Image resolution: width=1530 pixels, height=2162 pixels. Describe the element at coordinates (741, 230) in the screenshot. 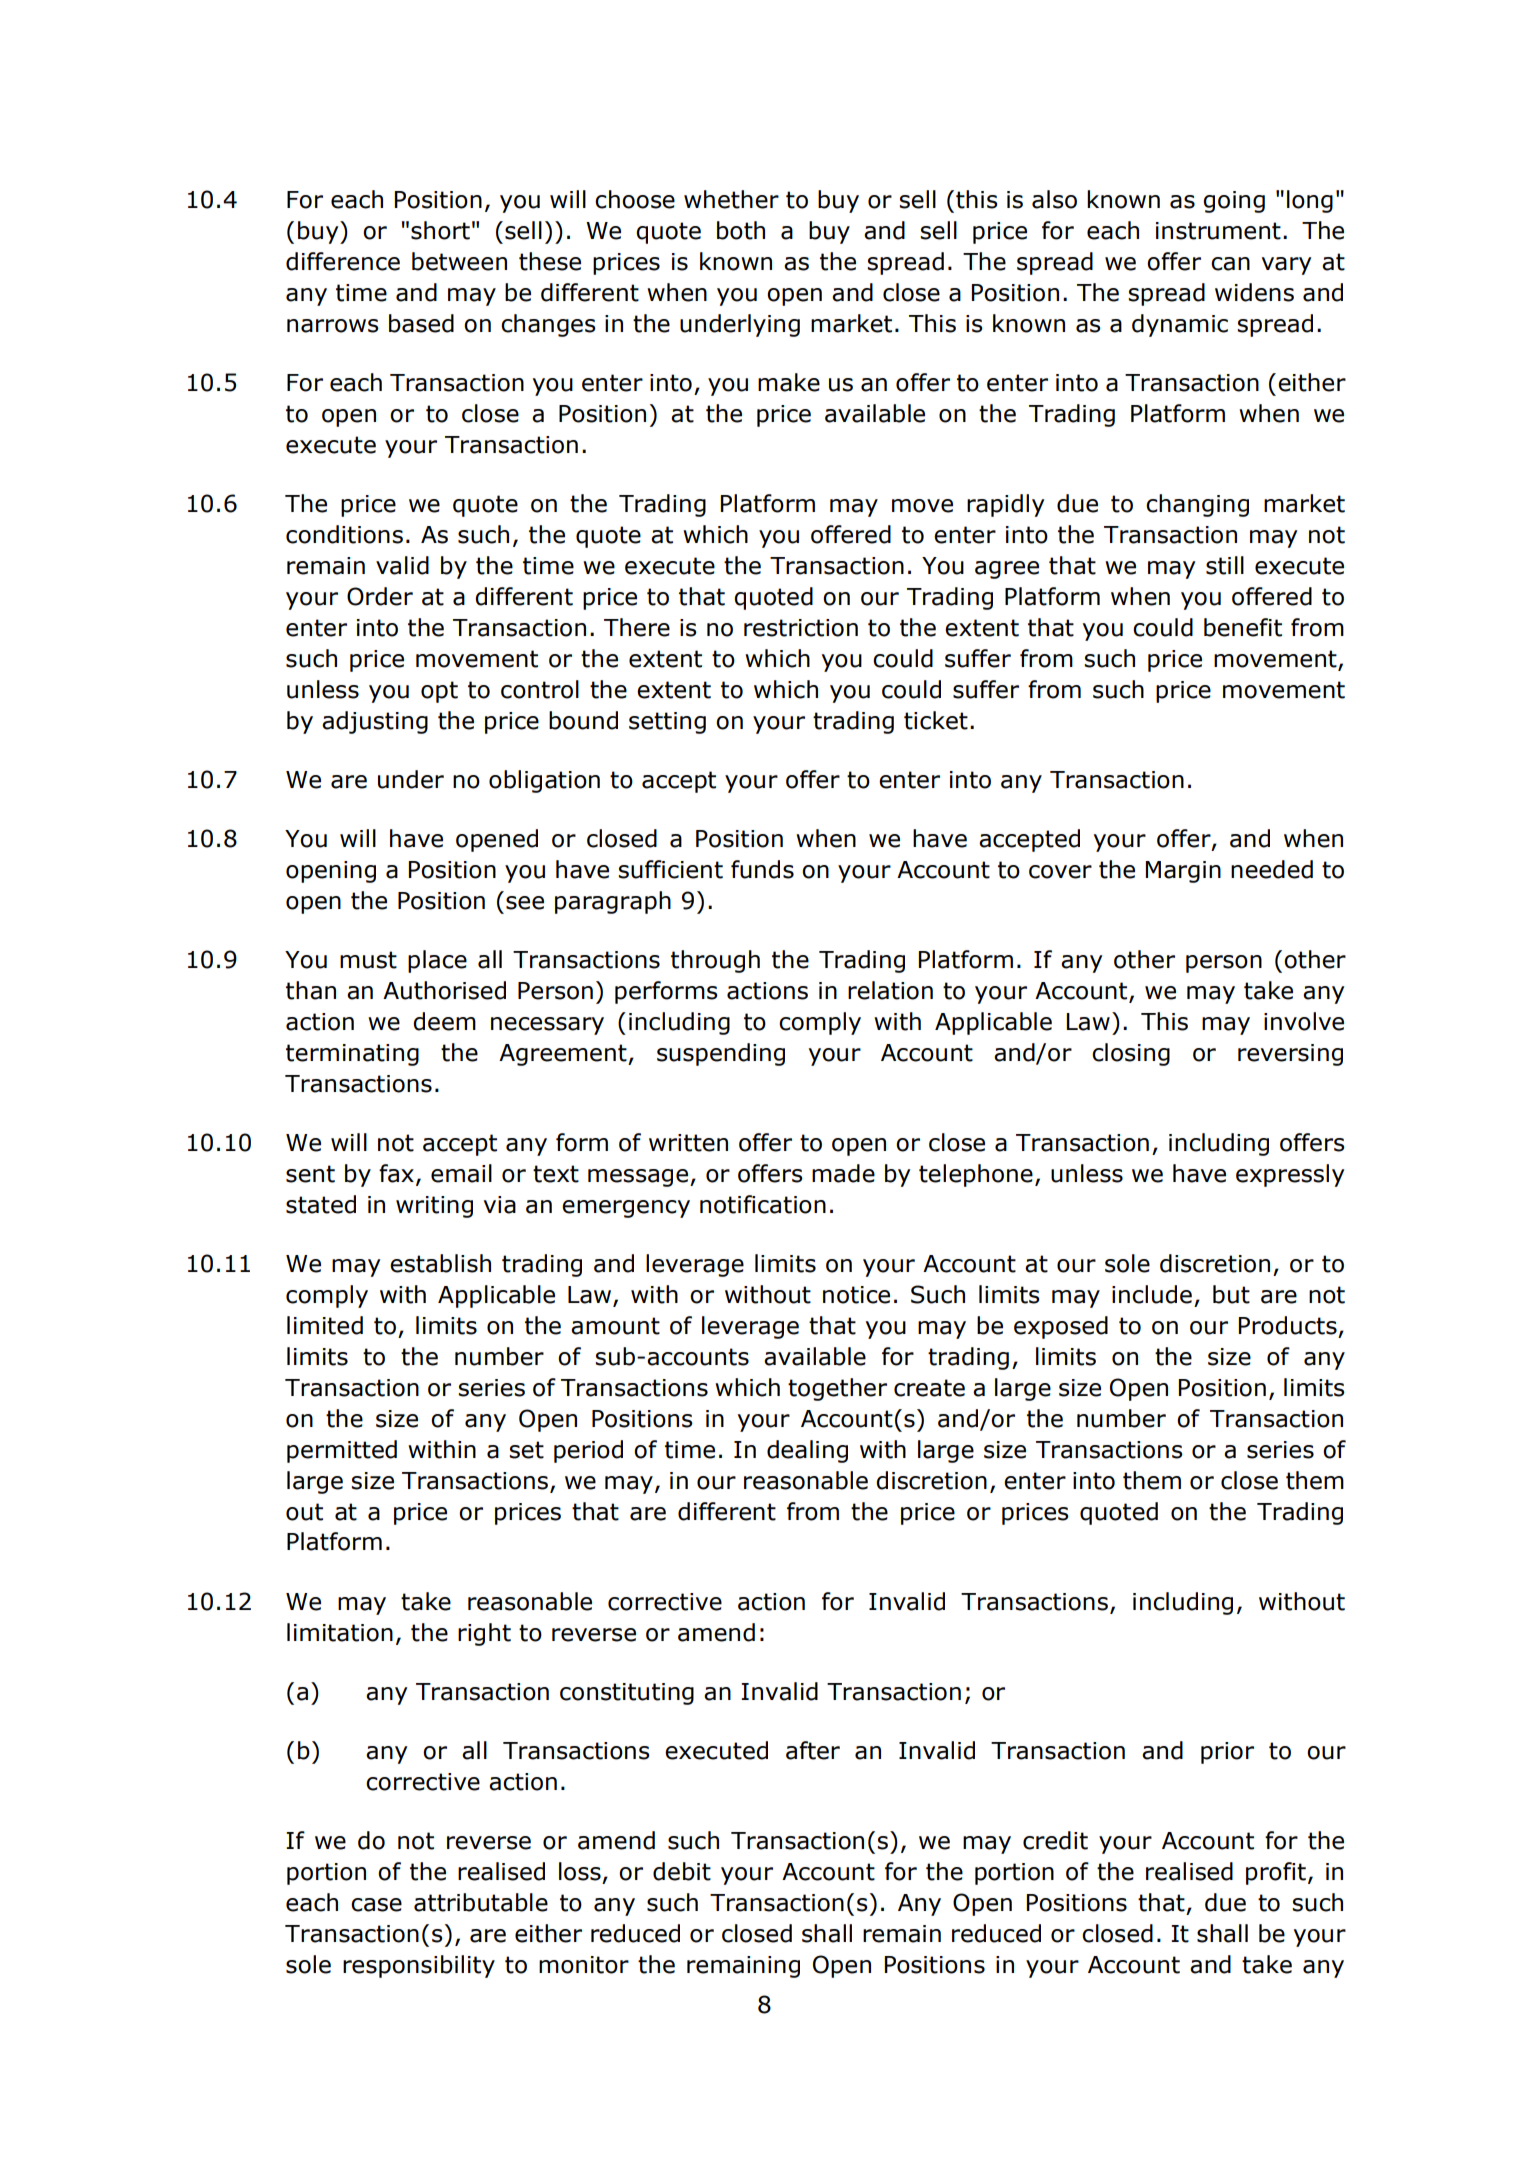

I see `both` at that location.
